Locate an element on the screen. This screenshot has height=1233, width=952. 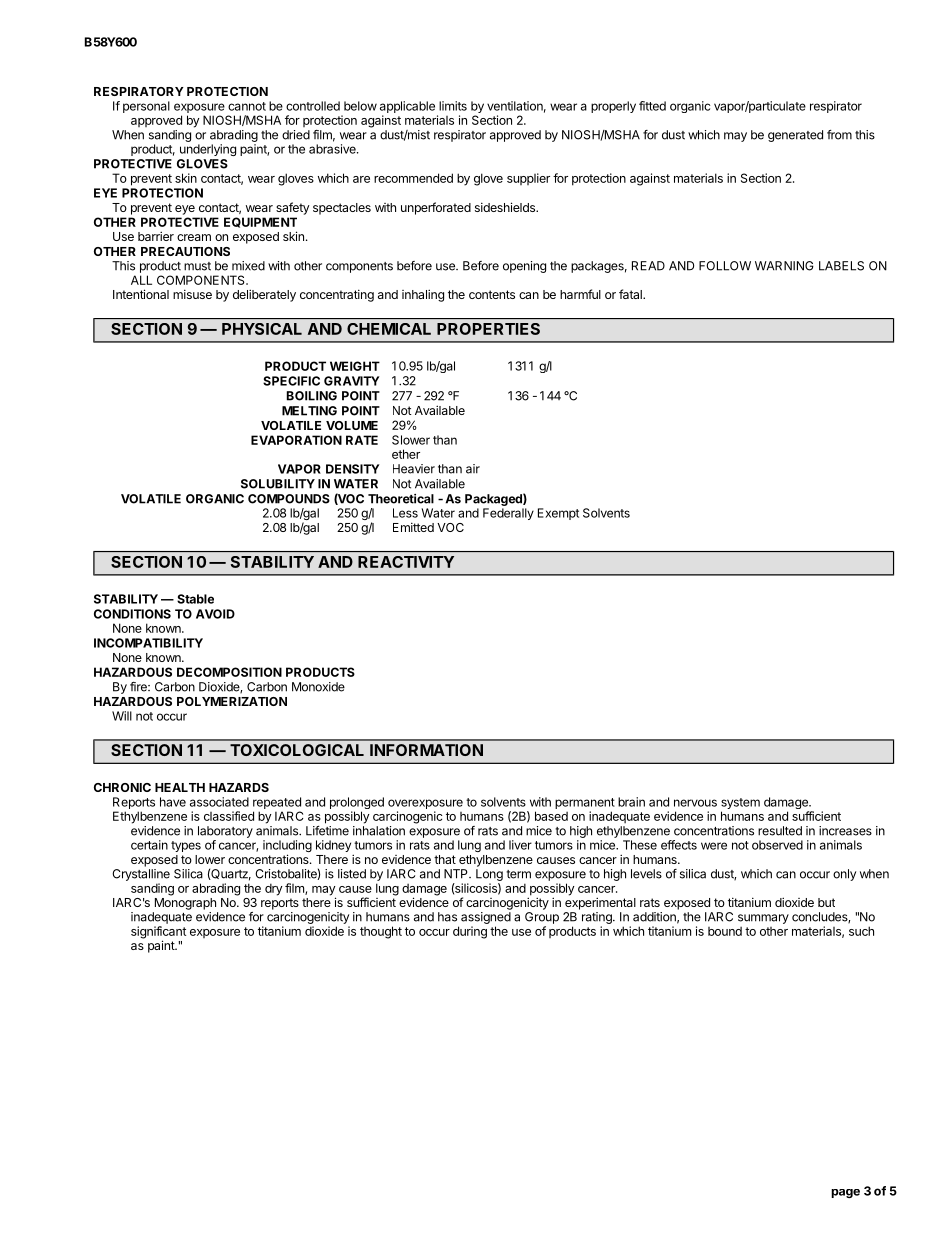
Exempt is located at coordinates (558, 514).
